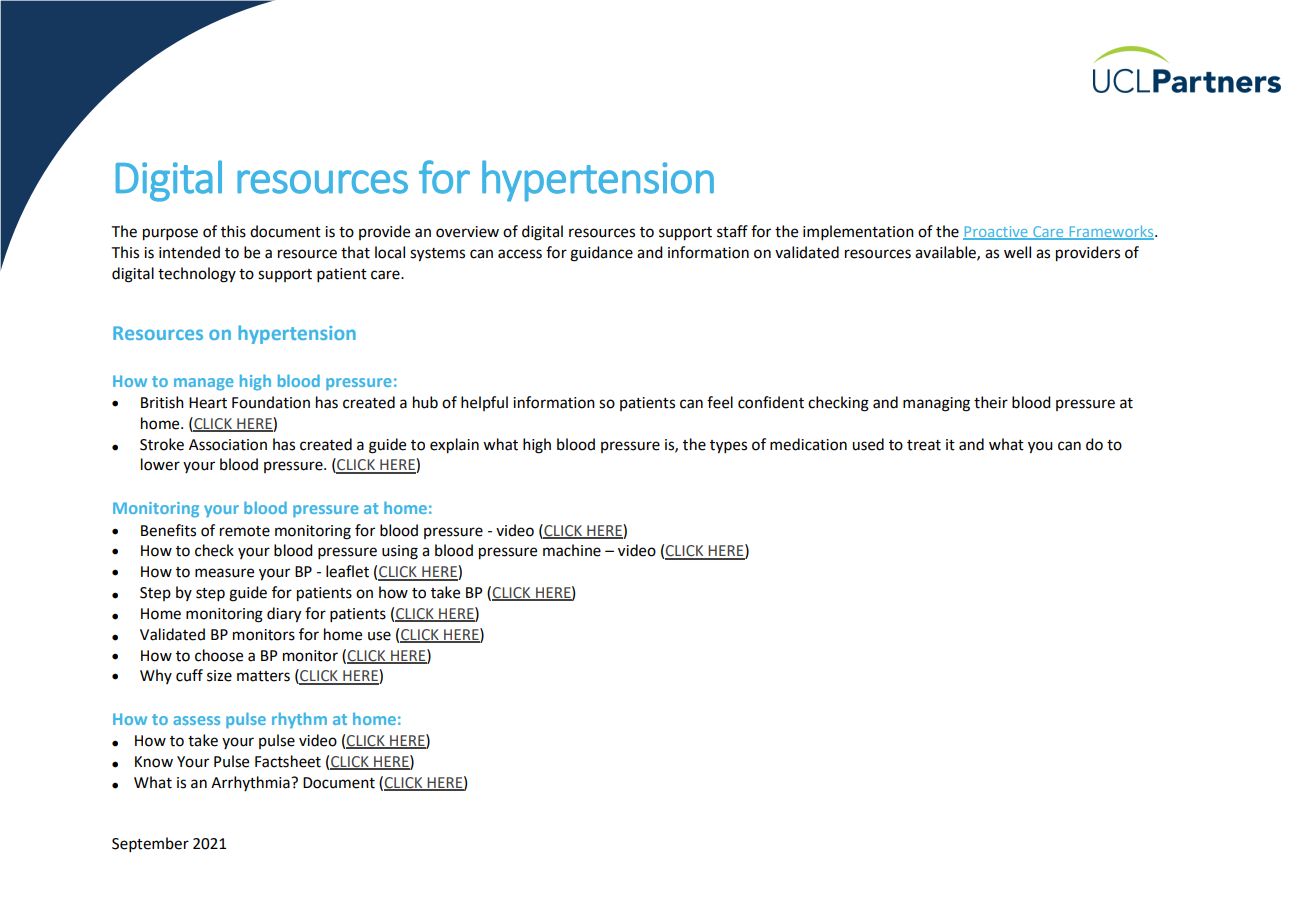 The height and width of the document is (924, 1309). What do you see at coordinates (245, 531) in the document?
I see `remote` at bounding box center [245, 531].
